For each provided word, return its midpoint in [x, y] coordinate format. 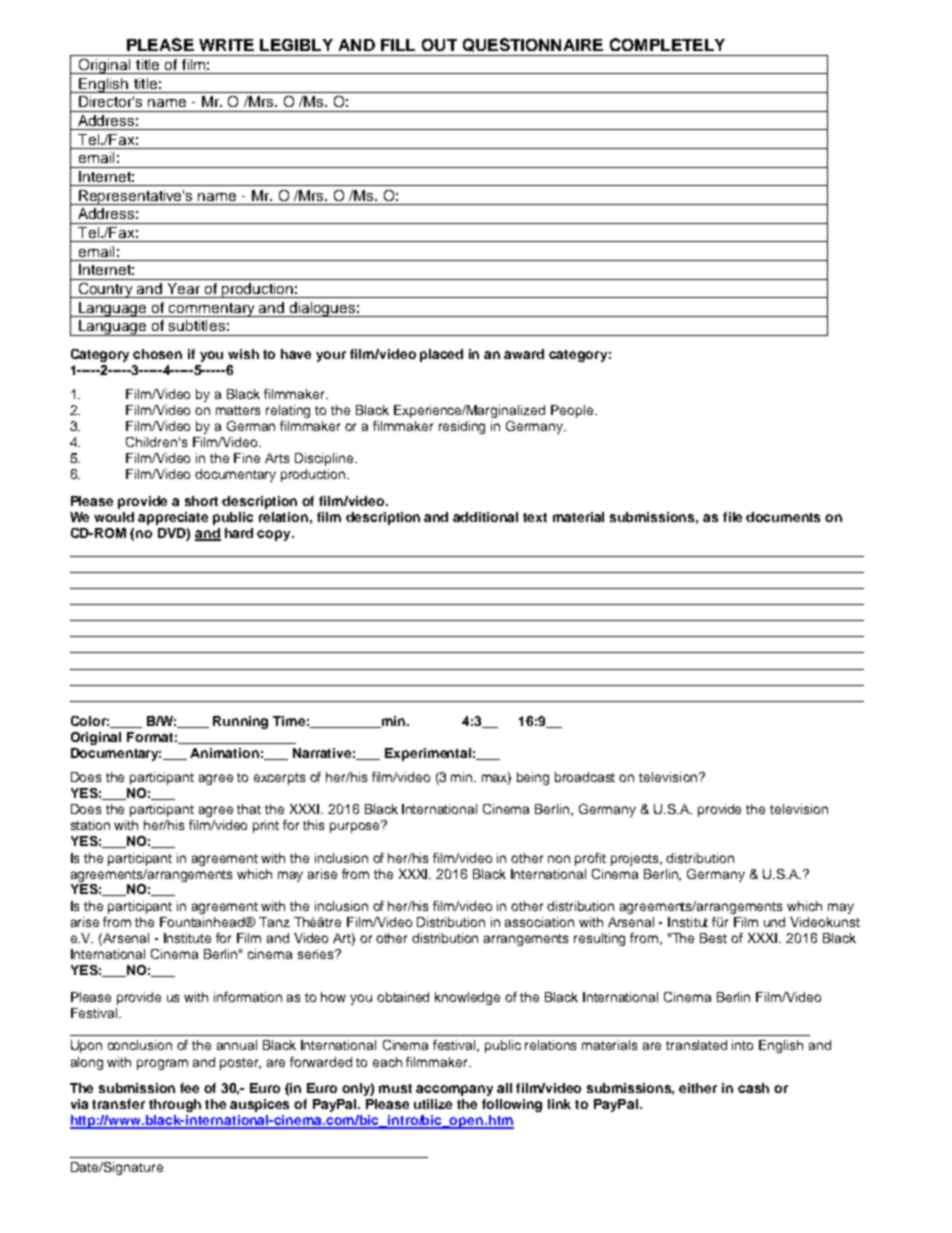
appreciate [173, 518]
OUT [439, 45]
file [732, 517]
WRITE [226, 45]
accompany [454, 1090]
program [162, 1064]
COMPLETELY [667, 44]
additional [485, 517]
